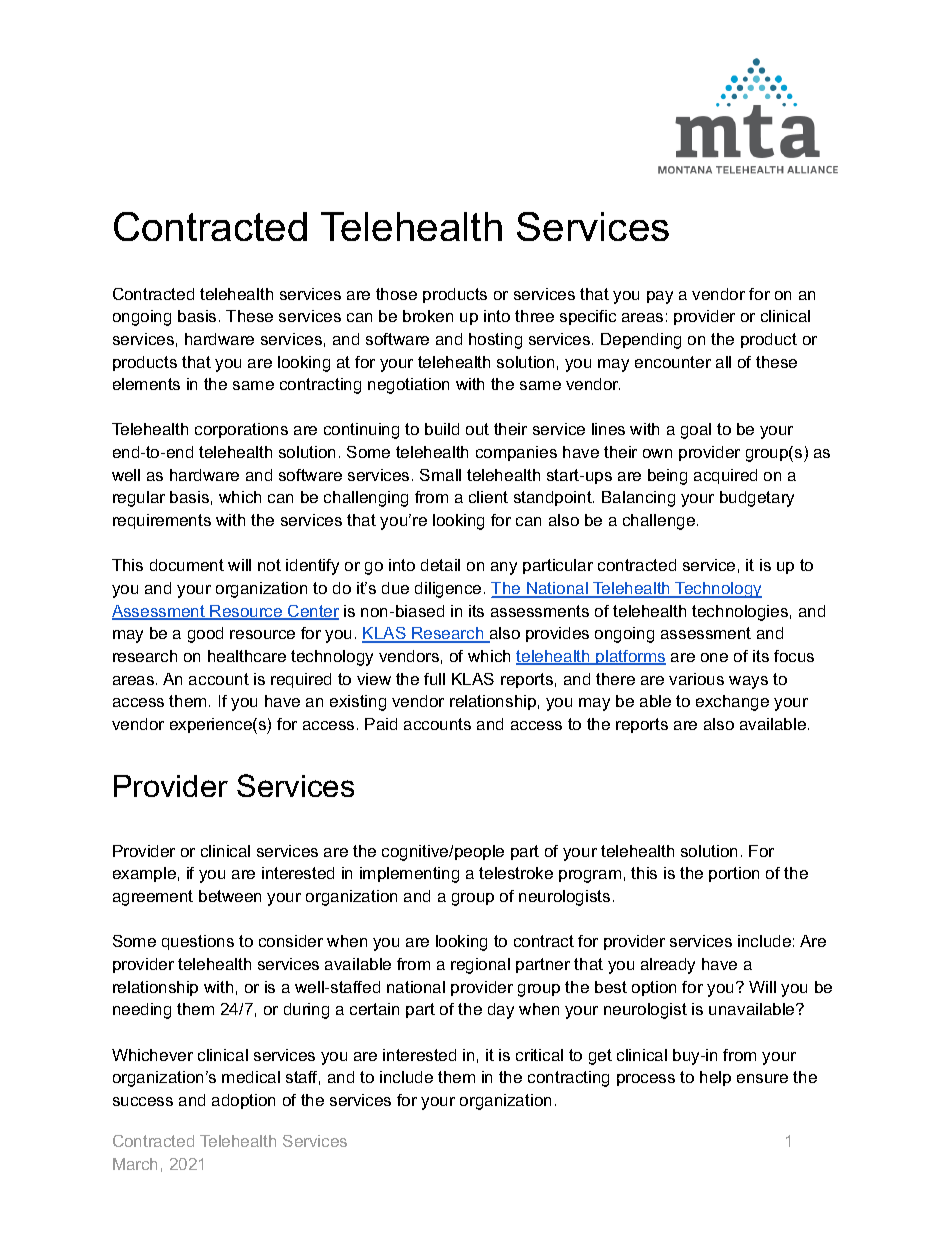 The height and width of the page is (1233, 952). I want to click on questions, so click(198, 942).
